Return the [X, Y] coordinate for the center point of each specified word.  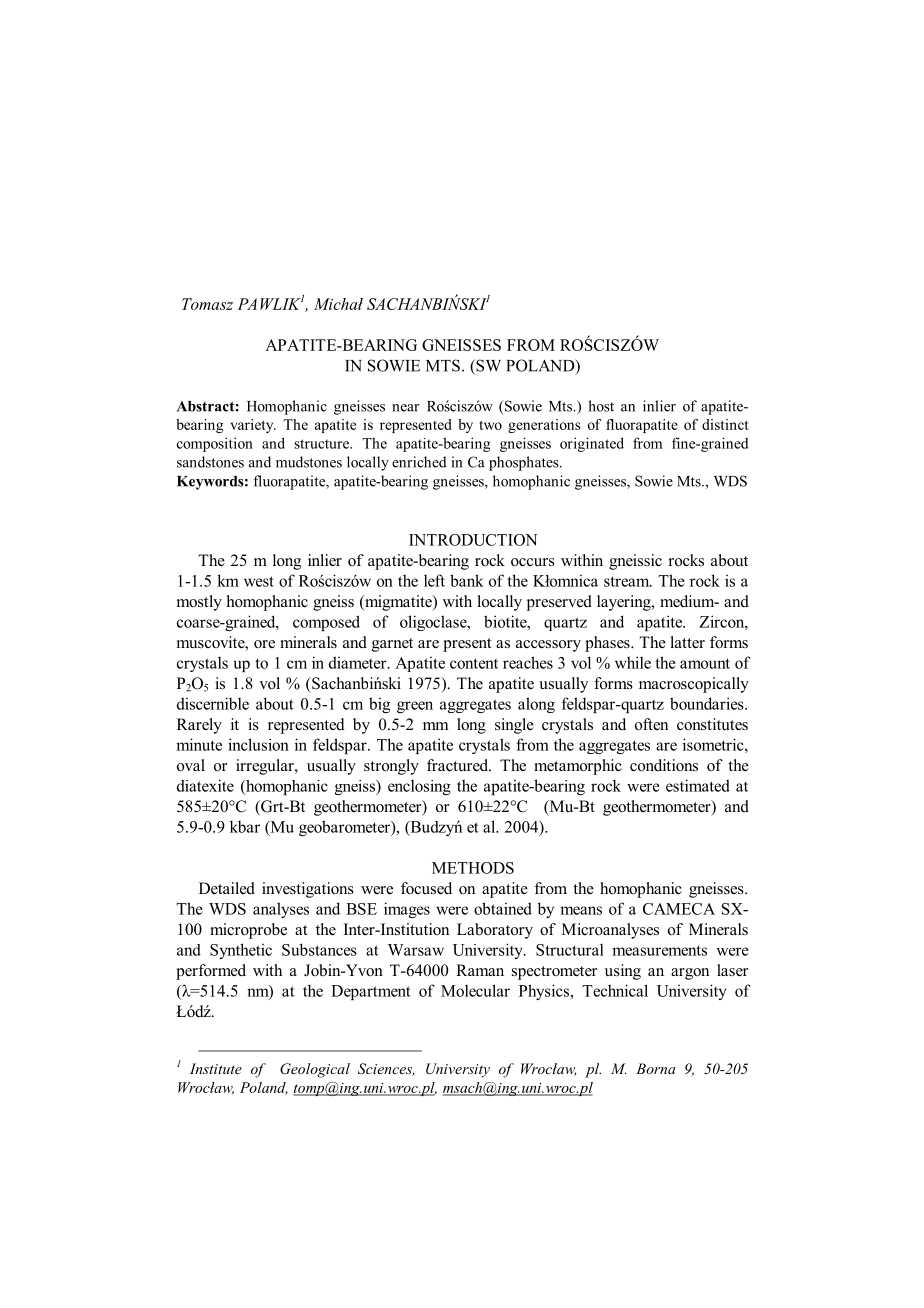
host [601, 406]
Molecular [475, 990]
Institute [216, 1068]
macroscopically [694, 685]
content [474, 663]
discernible [213, 703]
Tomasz [207, 304]
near [405, 408]
